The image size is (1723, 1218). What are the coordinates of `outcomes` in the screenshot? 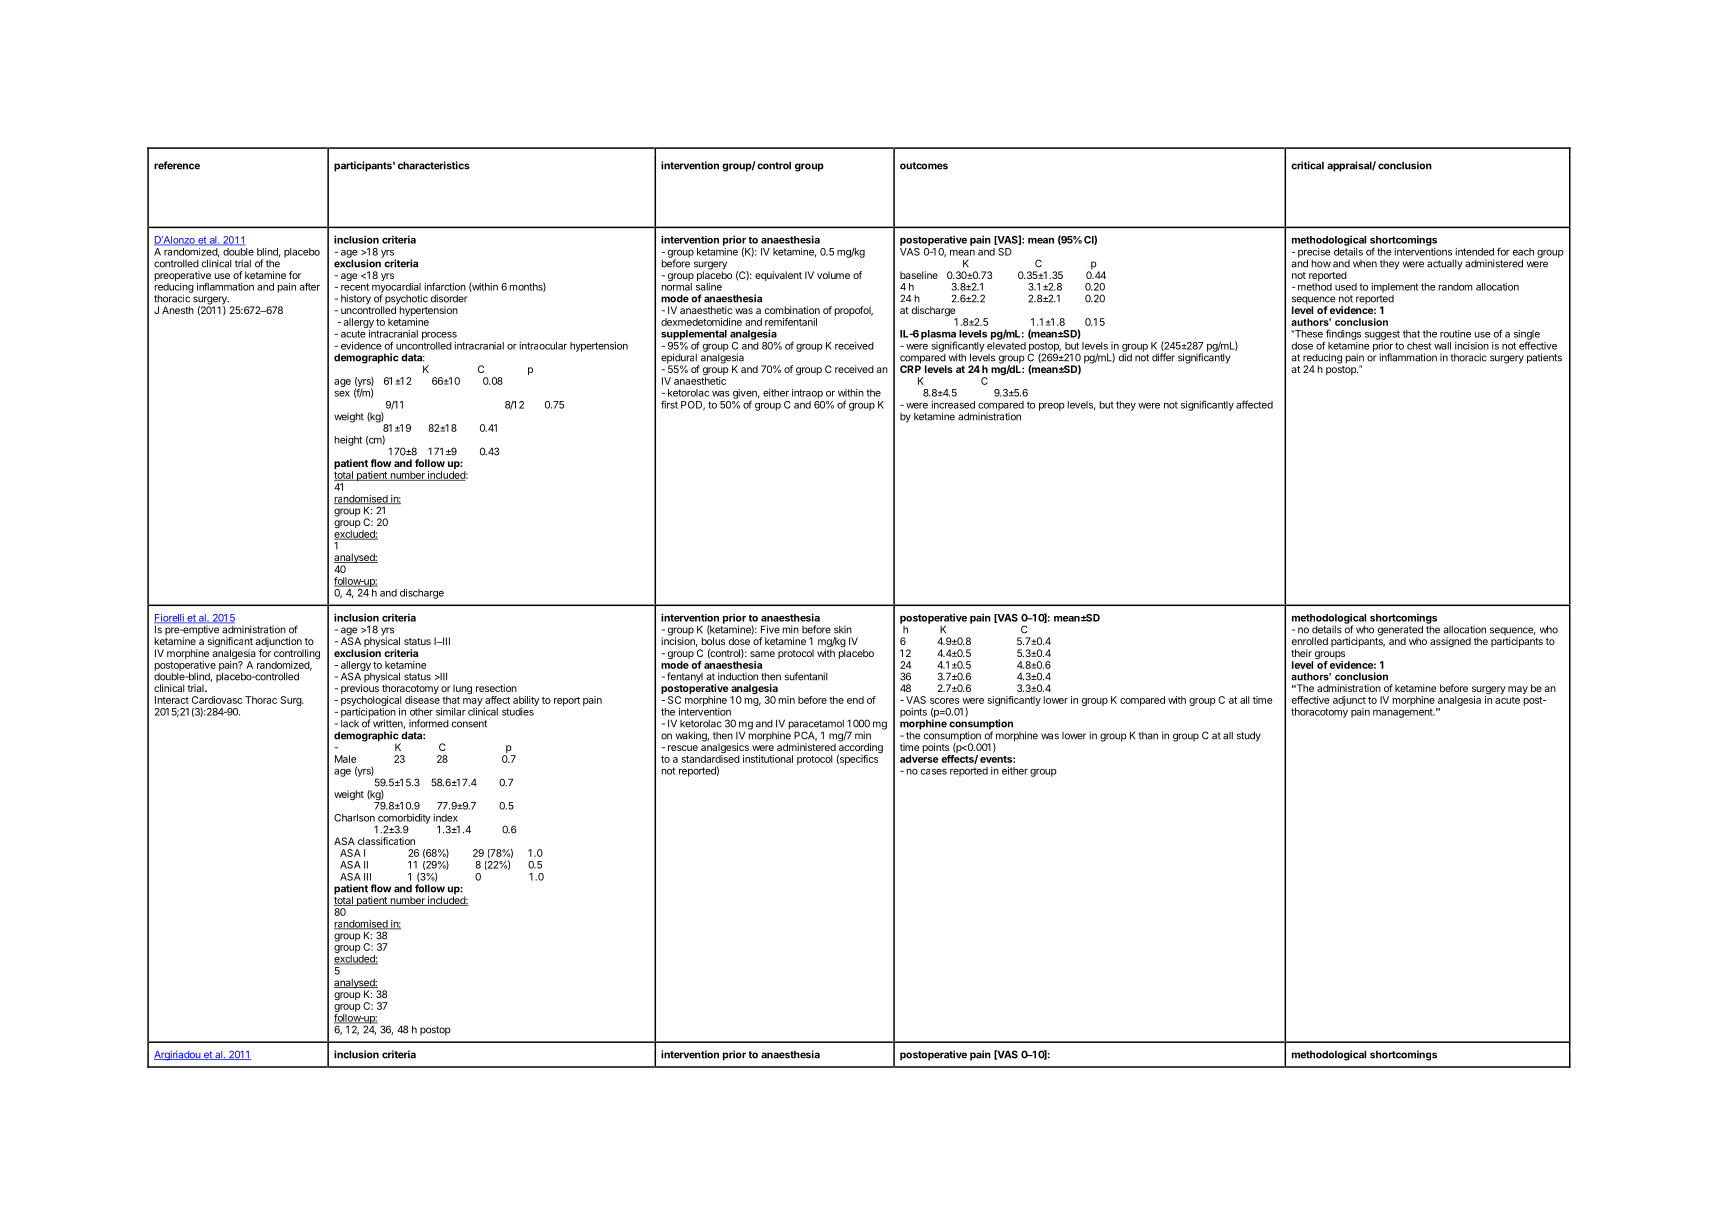 It's located at (924, 166).
